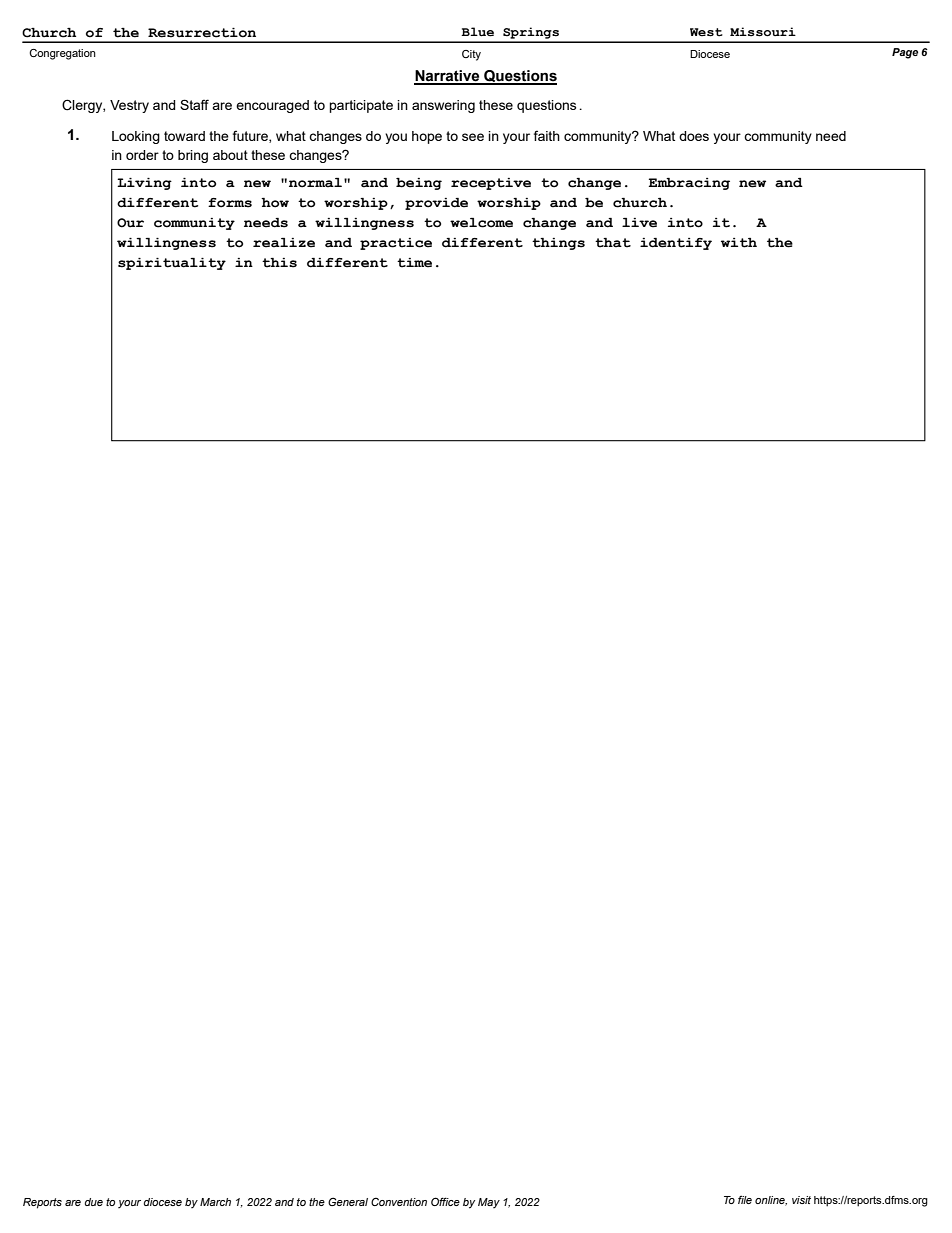  I want to click on time, so click(414, 263).
